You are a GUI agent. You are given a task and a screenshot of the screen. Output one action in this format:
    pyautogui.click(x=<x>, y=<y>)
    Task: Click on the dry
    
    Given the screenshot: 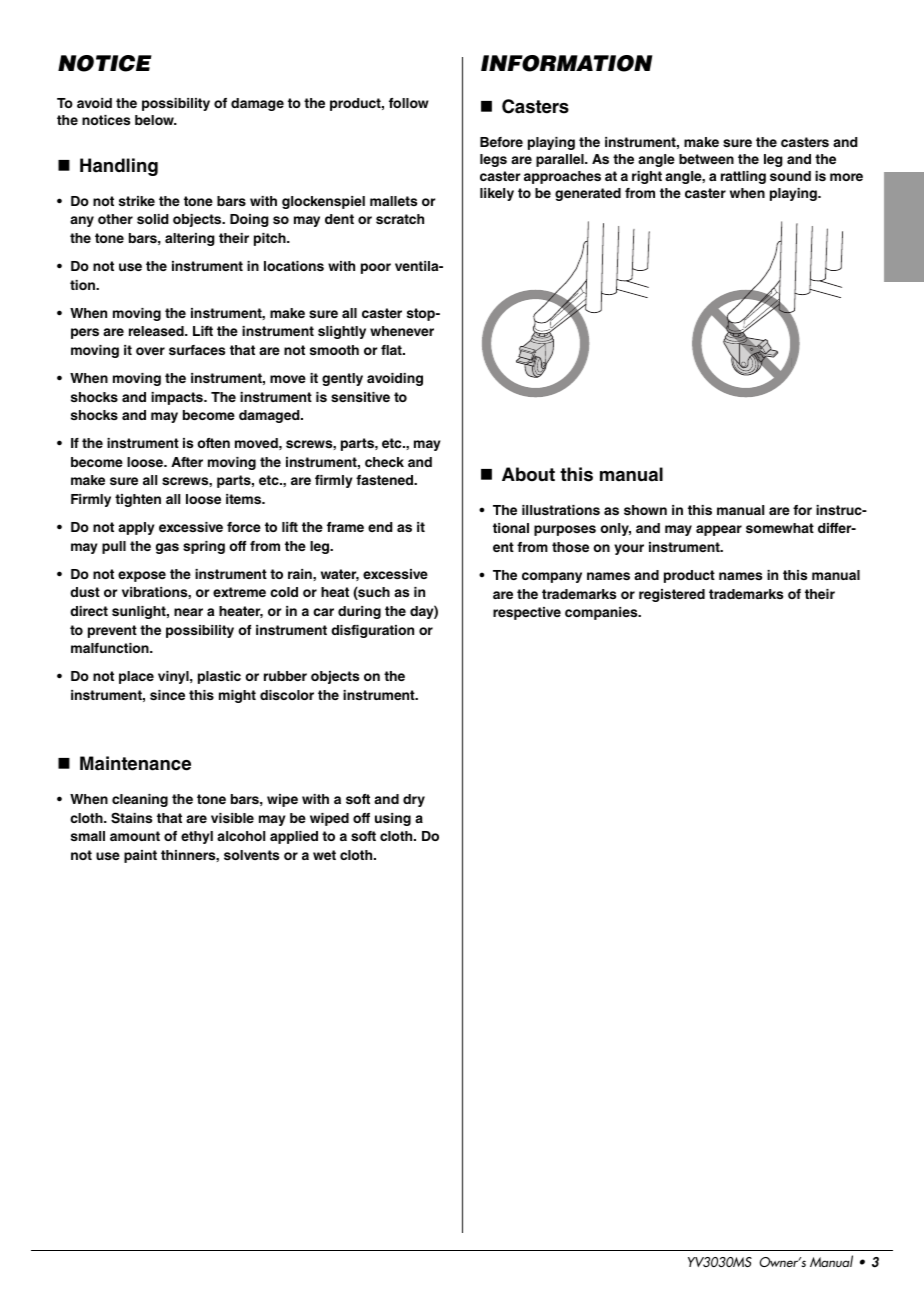 What is the action you would take?
    pyautogui.click(x=414, y=800)
